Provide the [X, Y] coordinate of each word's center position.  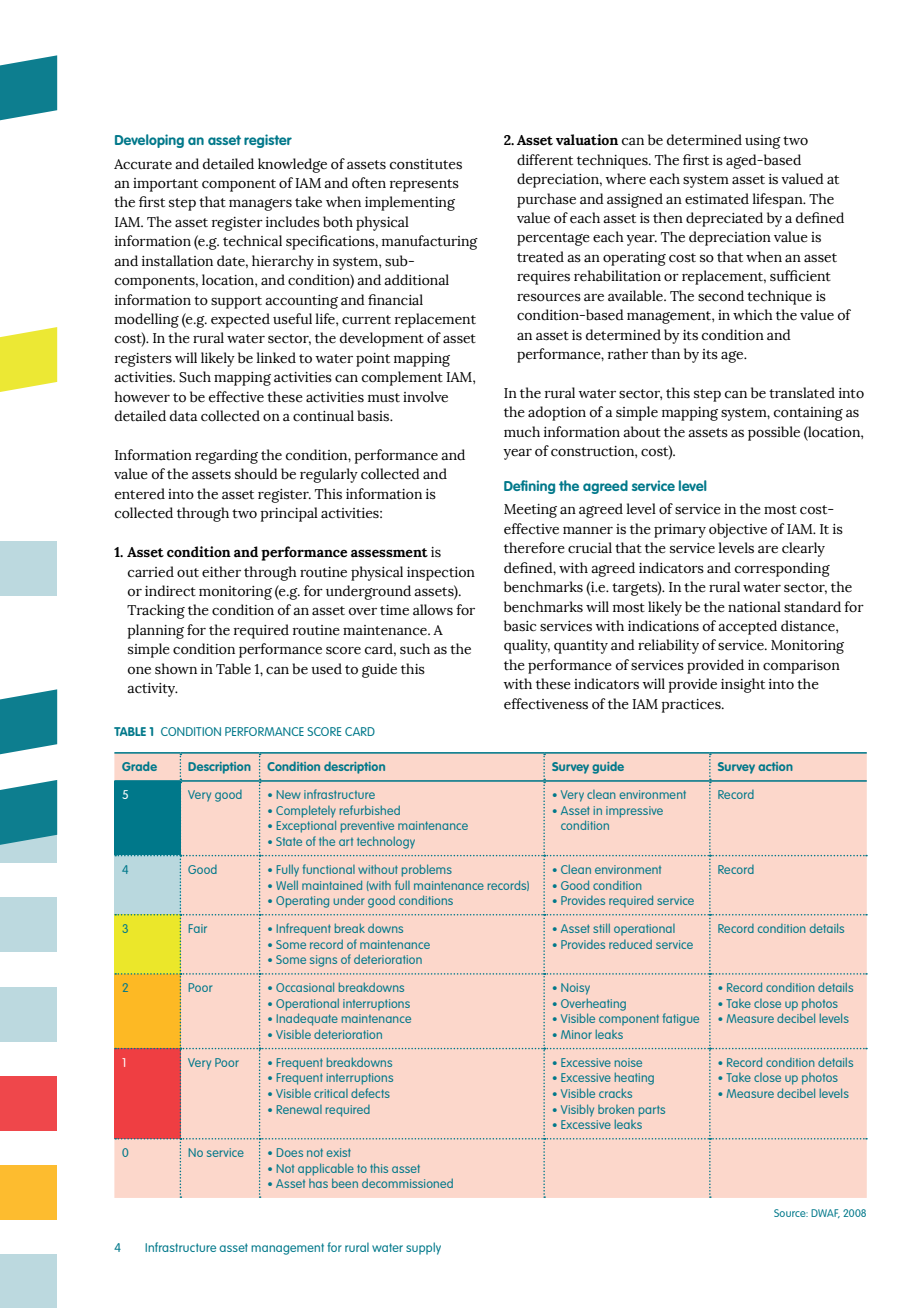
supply [423, 1248]
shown [176, 669]
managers [260, 205]
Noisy [575, 989]
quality [527, 646]
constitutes [425, 164]
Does [290, 1152]
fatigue [681, 1019]
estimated [717, 199]
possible [774, 433]
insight [743, 685]
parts [652, 1111]
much [522, 432]
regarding [226, 456]
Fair [198, 928]
